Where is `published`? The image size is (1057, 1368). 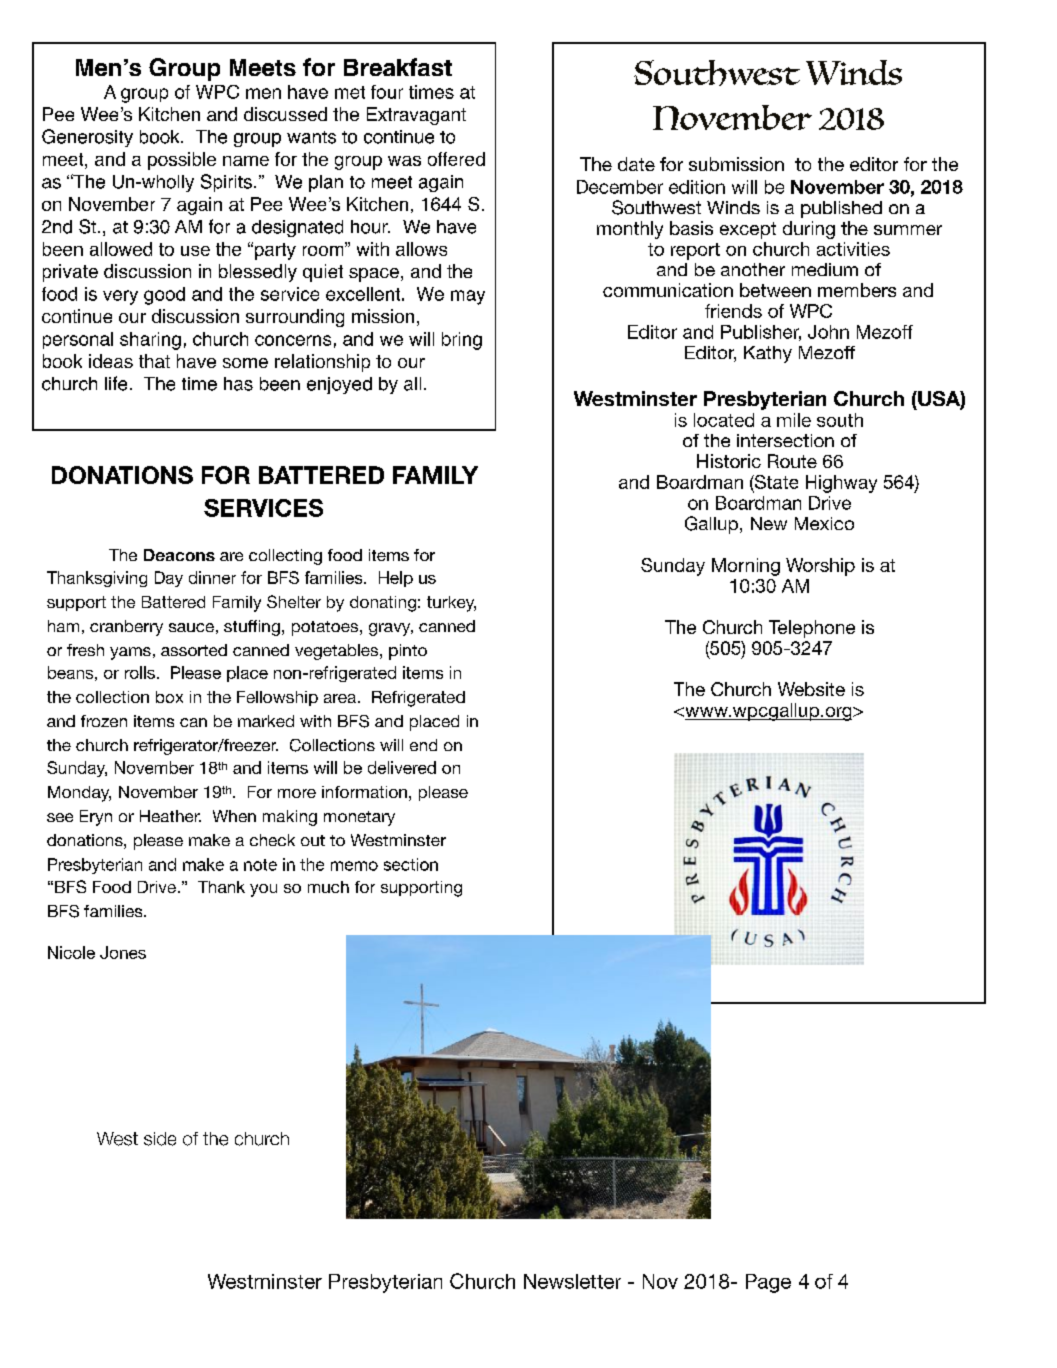 published is located at coordinates (841, 209).
